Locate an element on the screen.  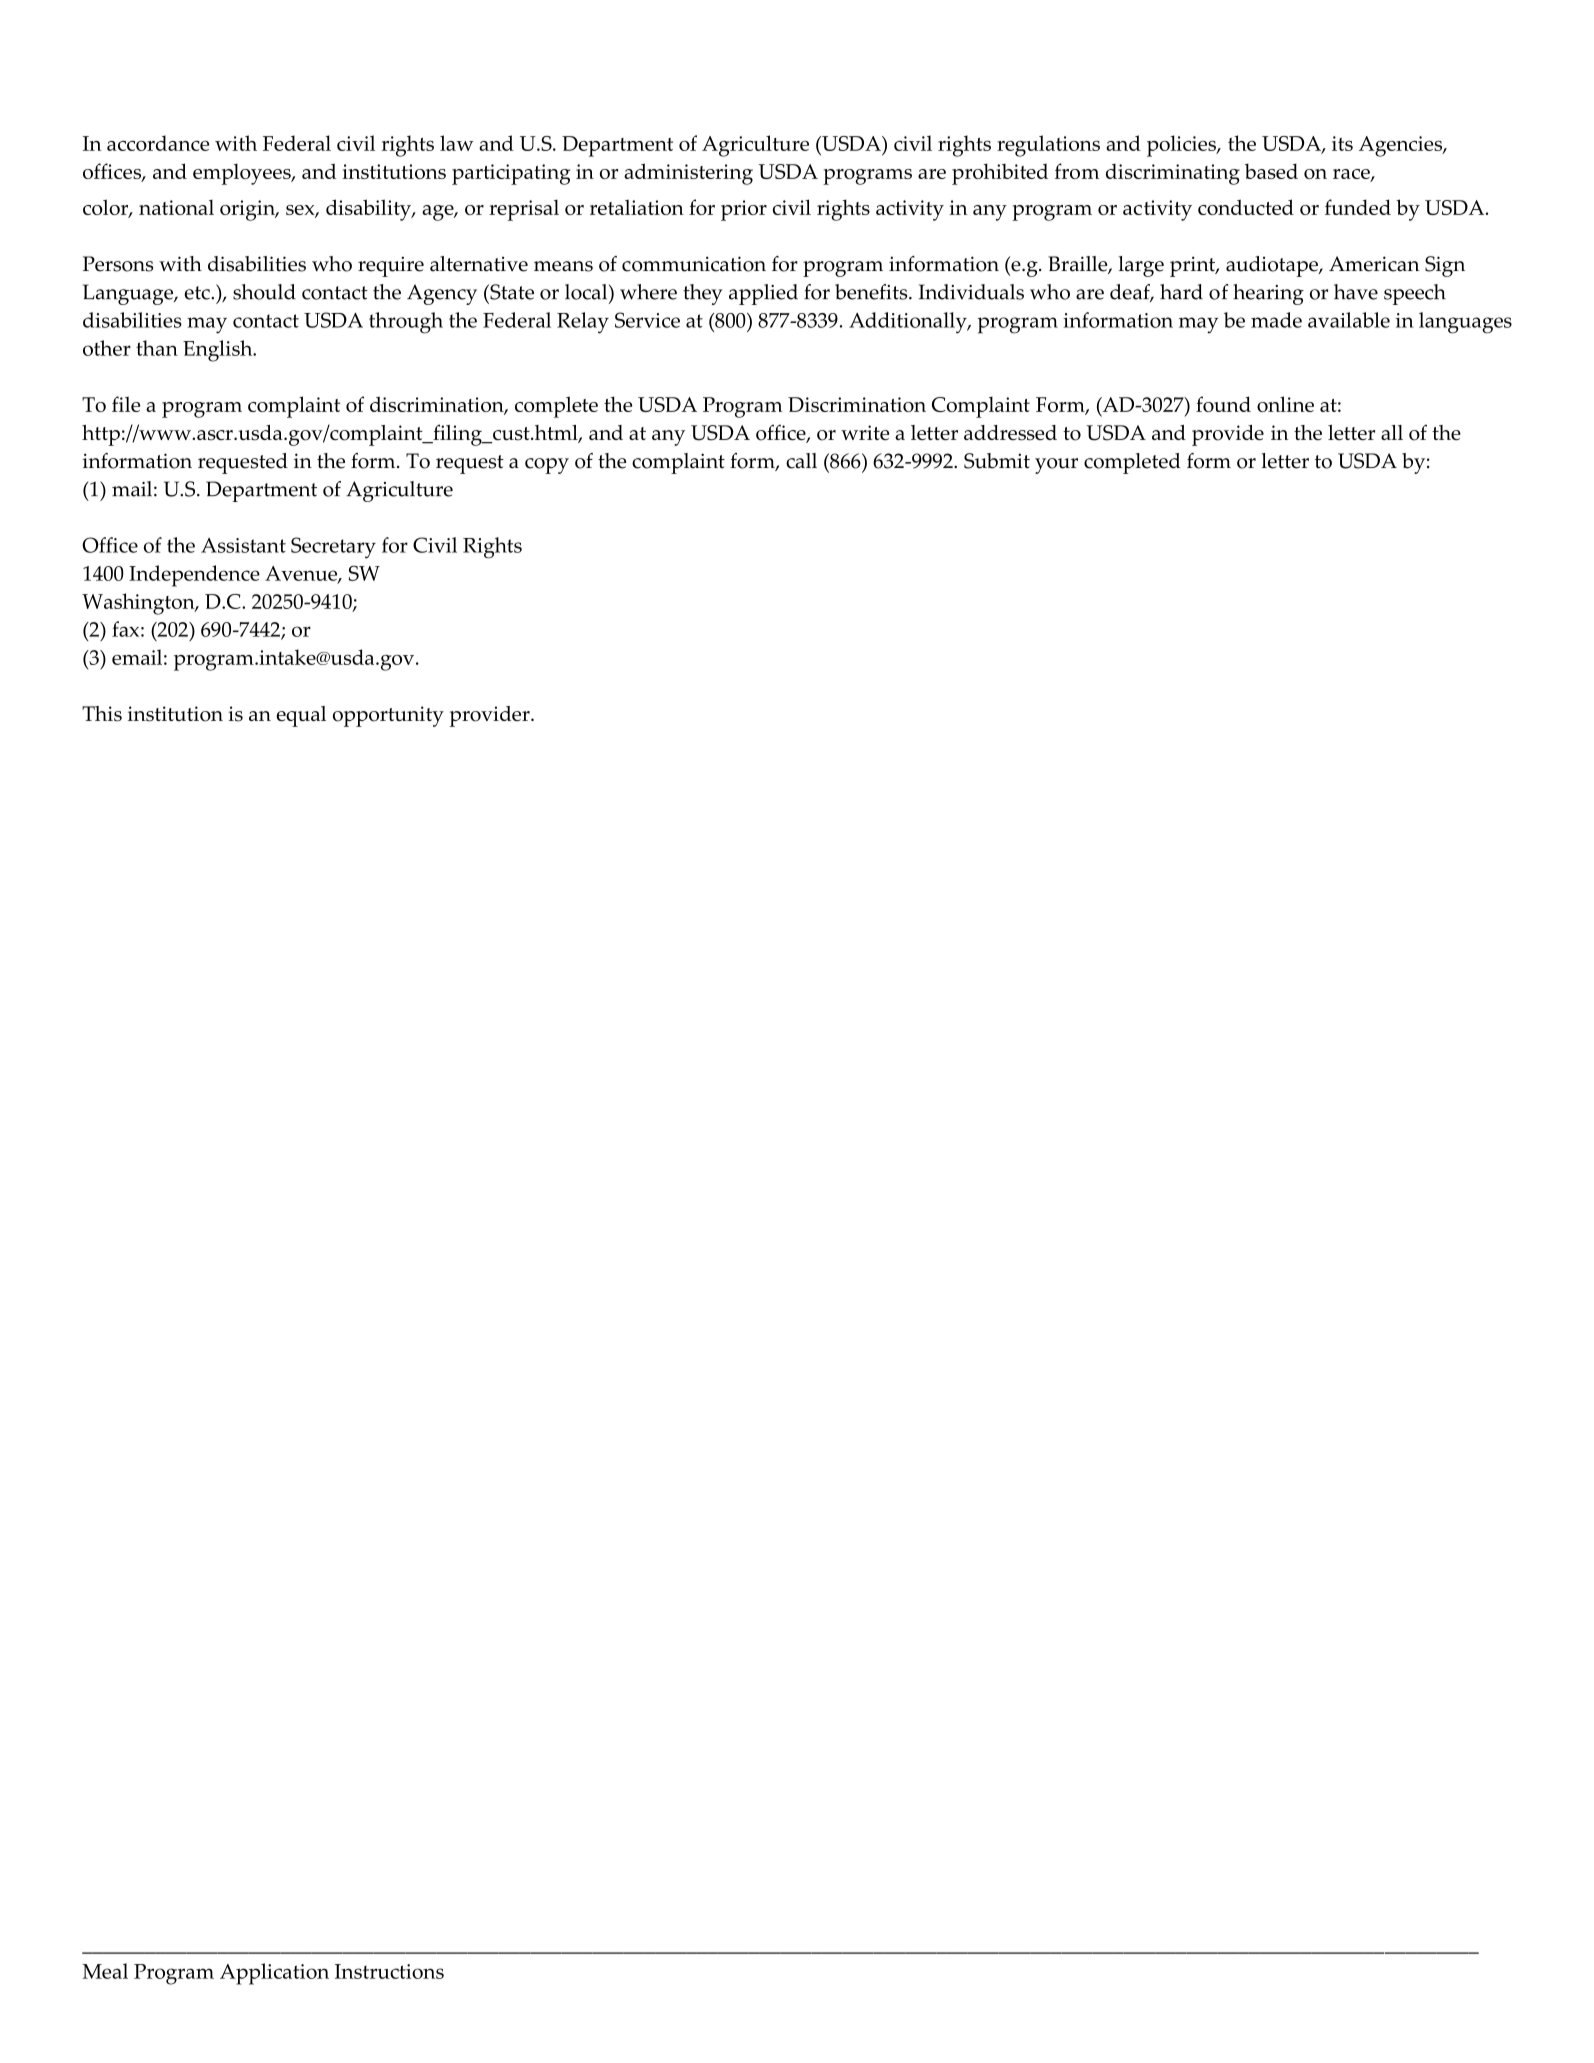
Application is located at coordinates (274, 1974).
